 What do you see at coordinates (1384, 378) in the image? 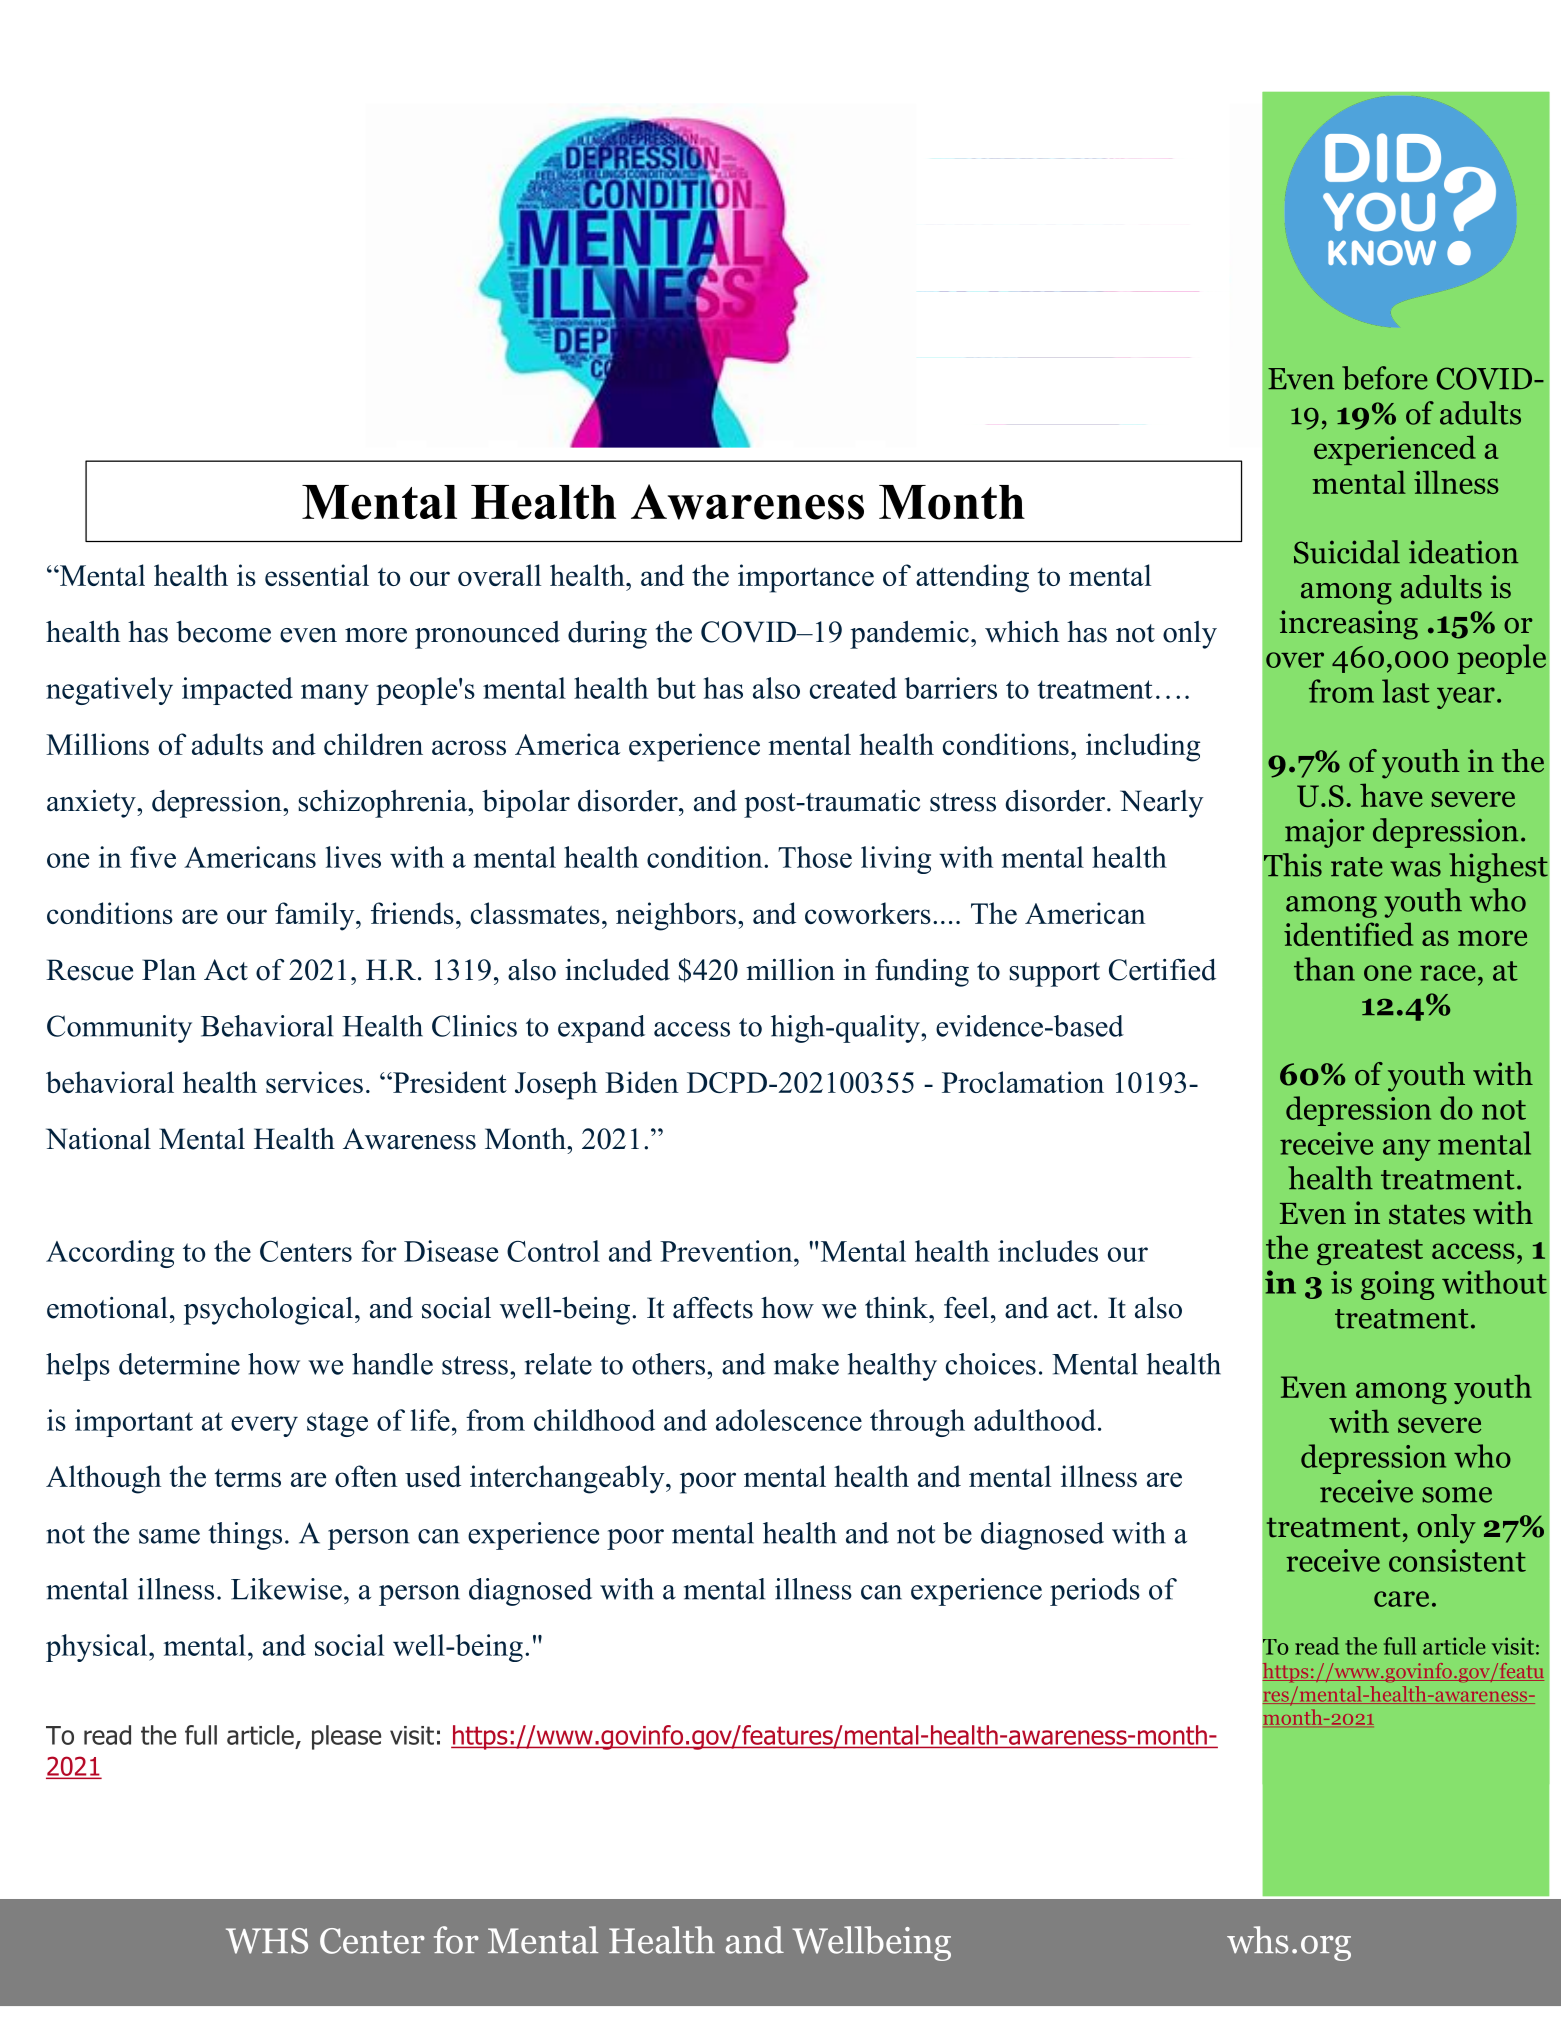
I see `before` at bounding box center [1384, 378].
